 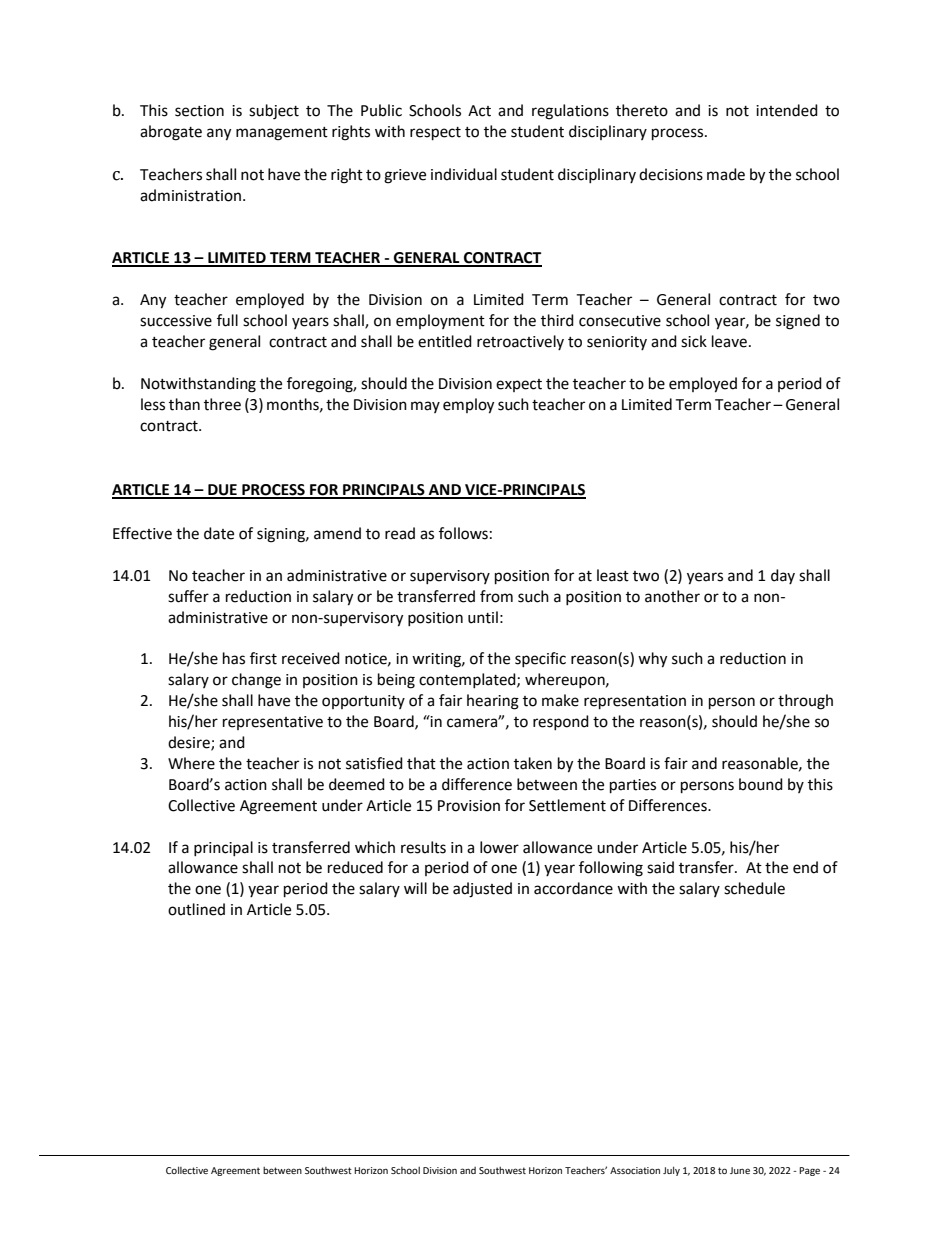 What do you see at coordinates (726, 174) in the document?
I see `made` at bounding box center [726, 174].
